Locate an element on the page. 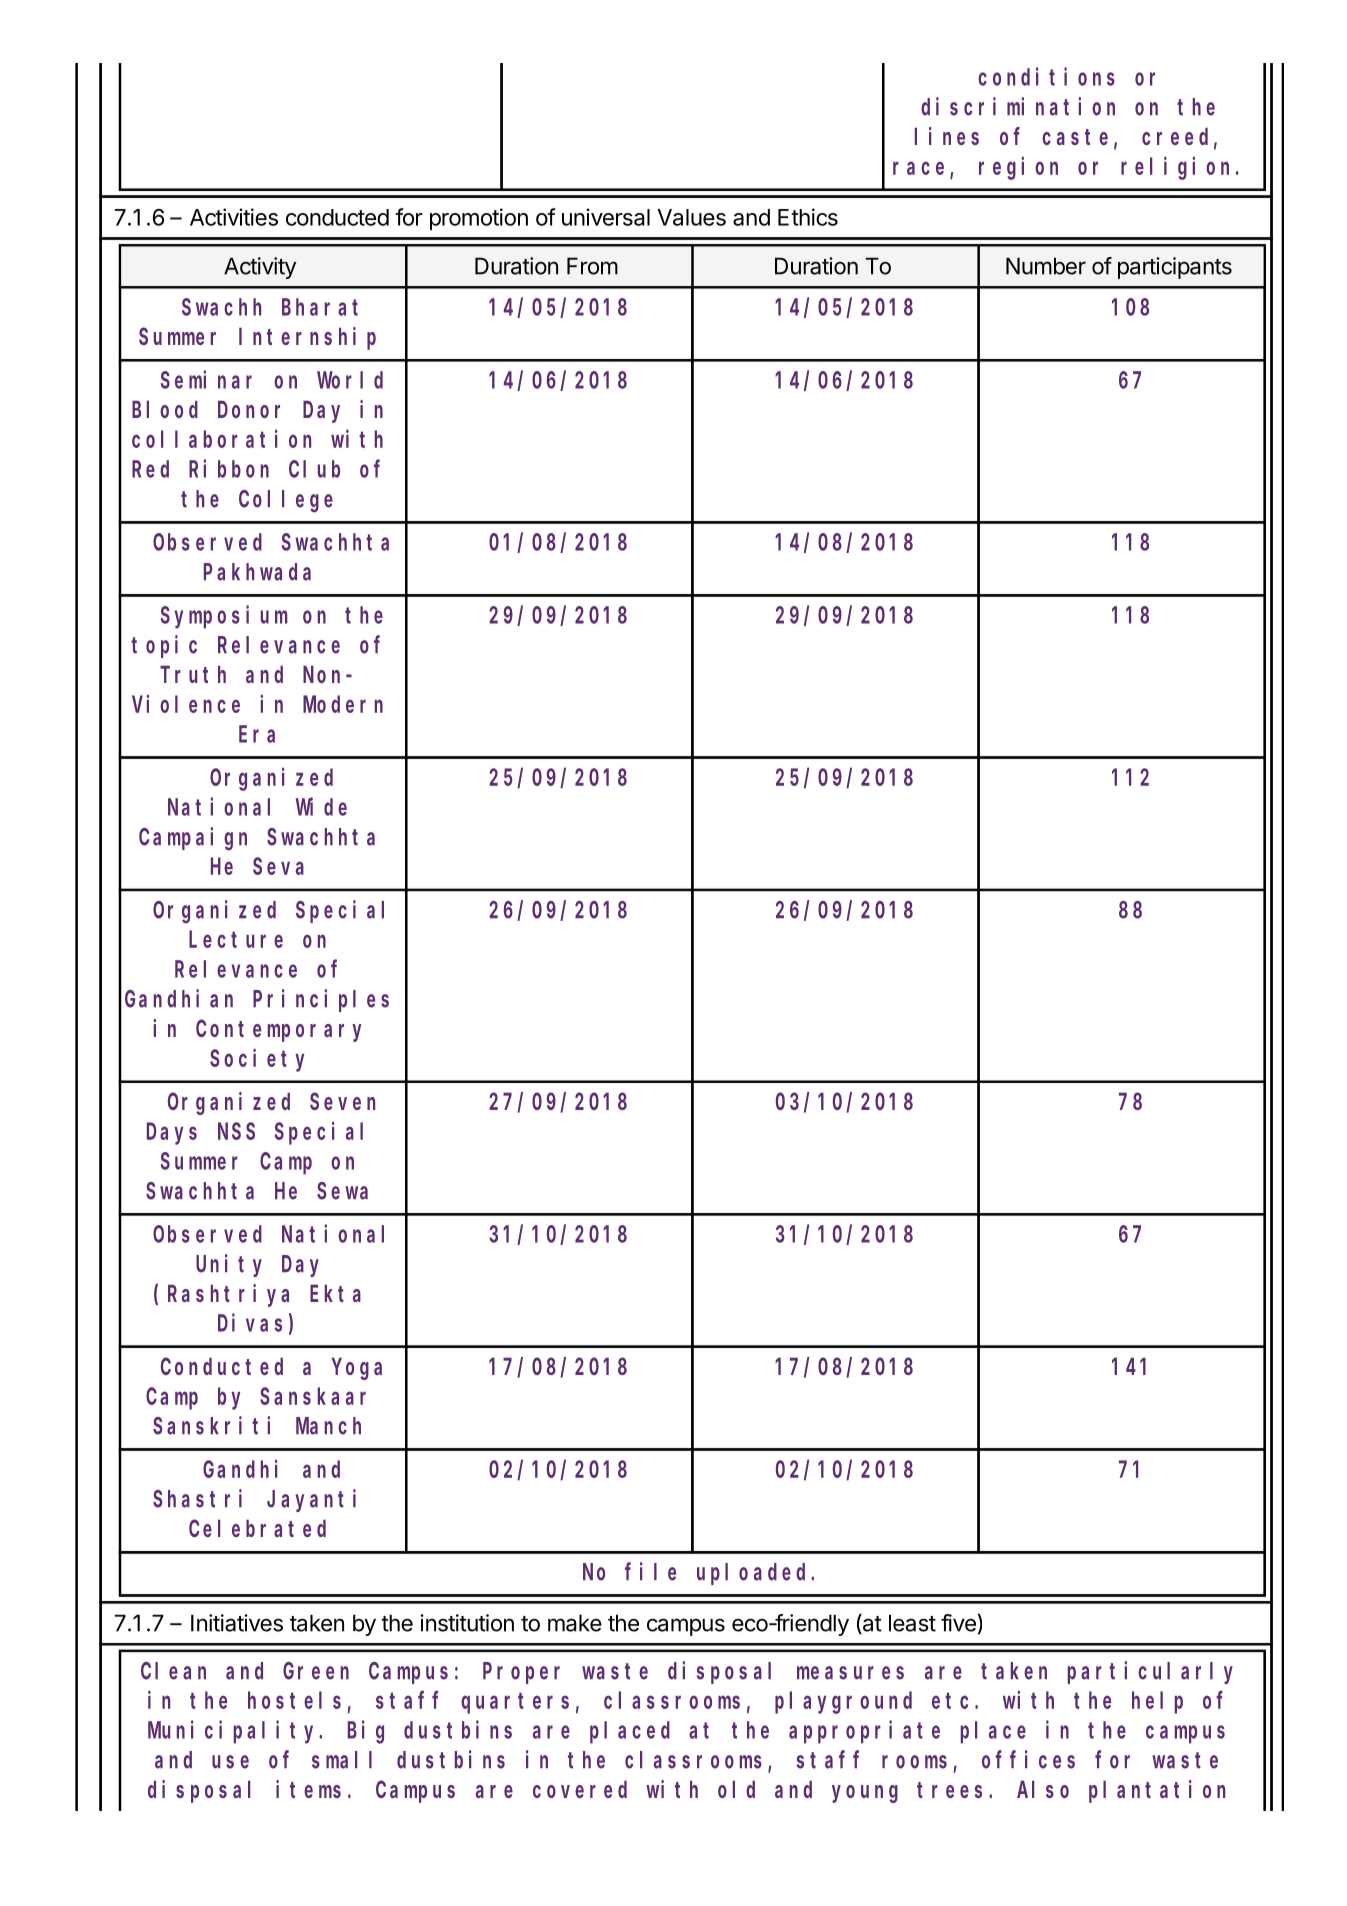  old is located at coordinates (736, 1789).
